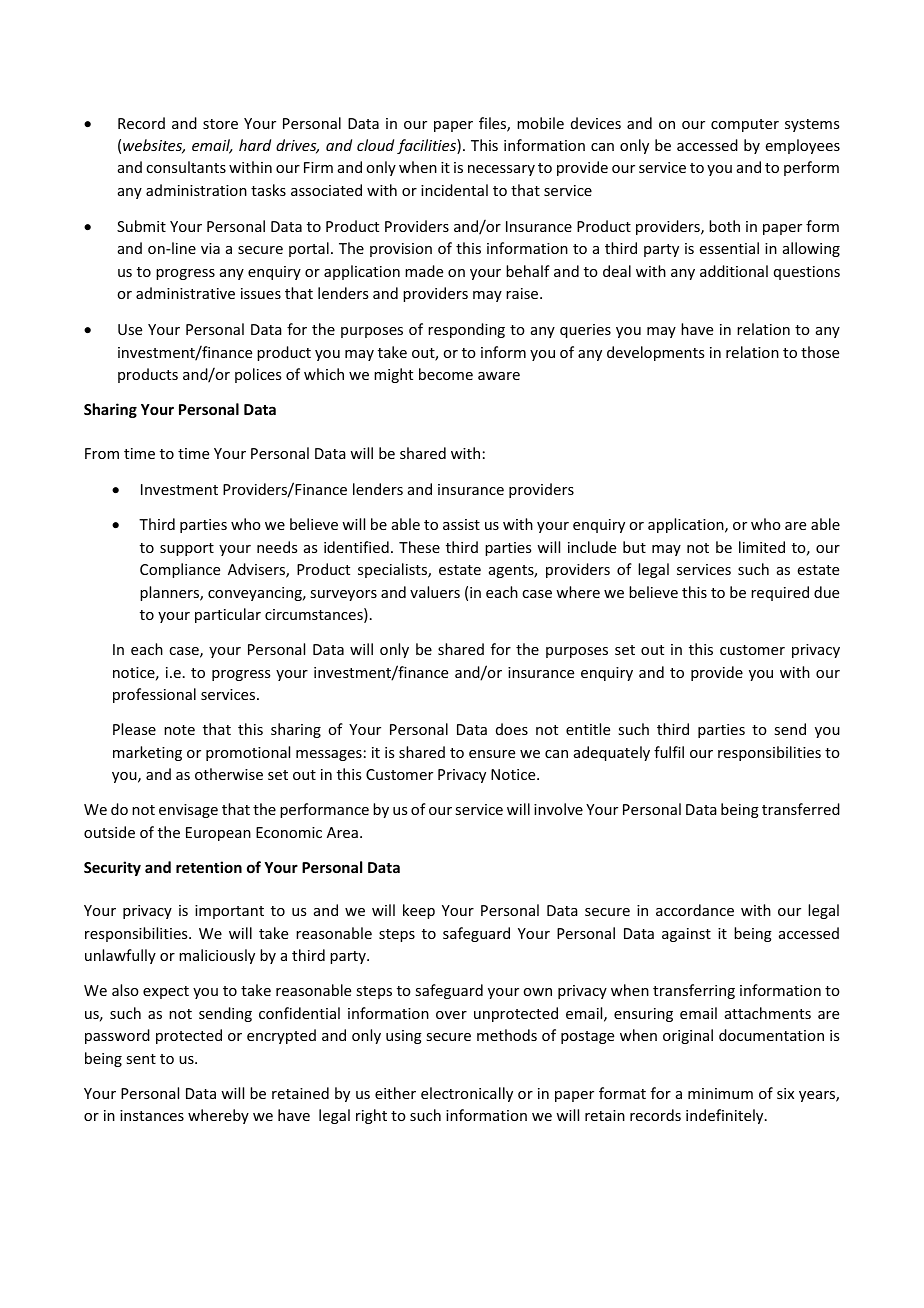 This screenshot has width=924, height=1308. I want to click on computer, so click(745, 125).
